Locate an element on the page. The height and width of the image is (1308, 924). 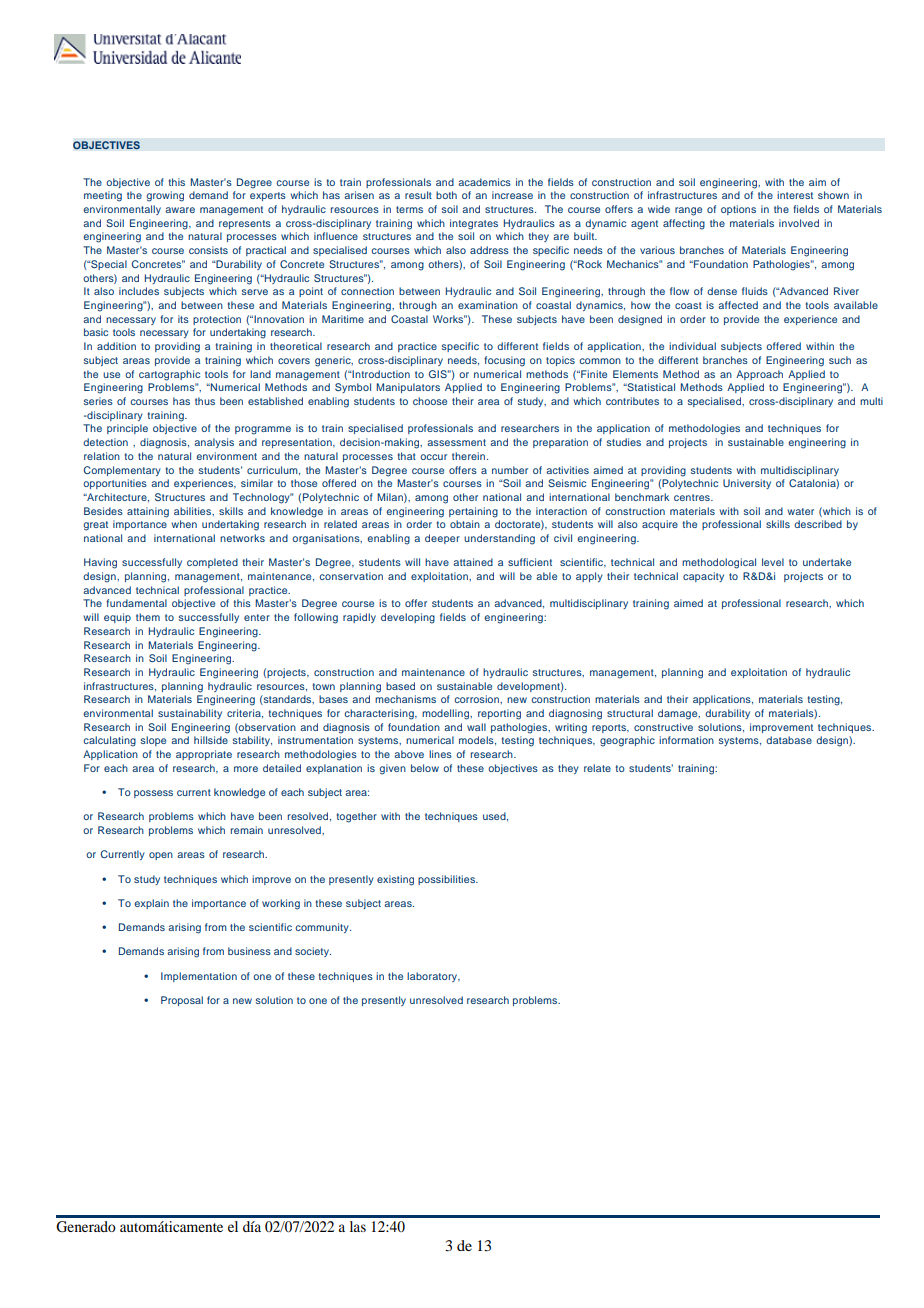
obtain is located at coordinates (465, 524).
